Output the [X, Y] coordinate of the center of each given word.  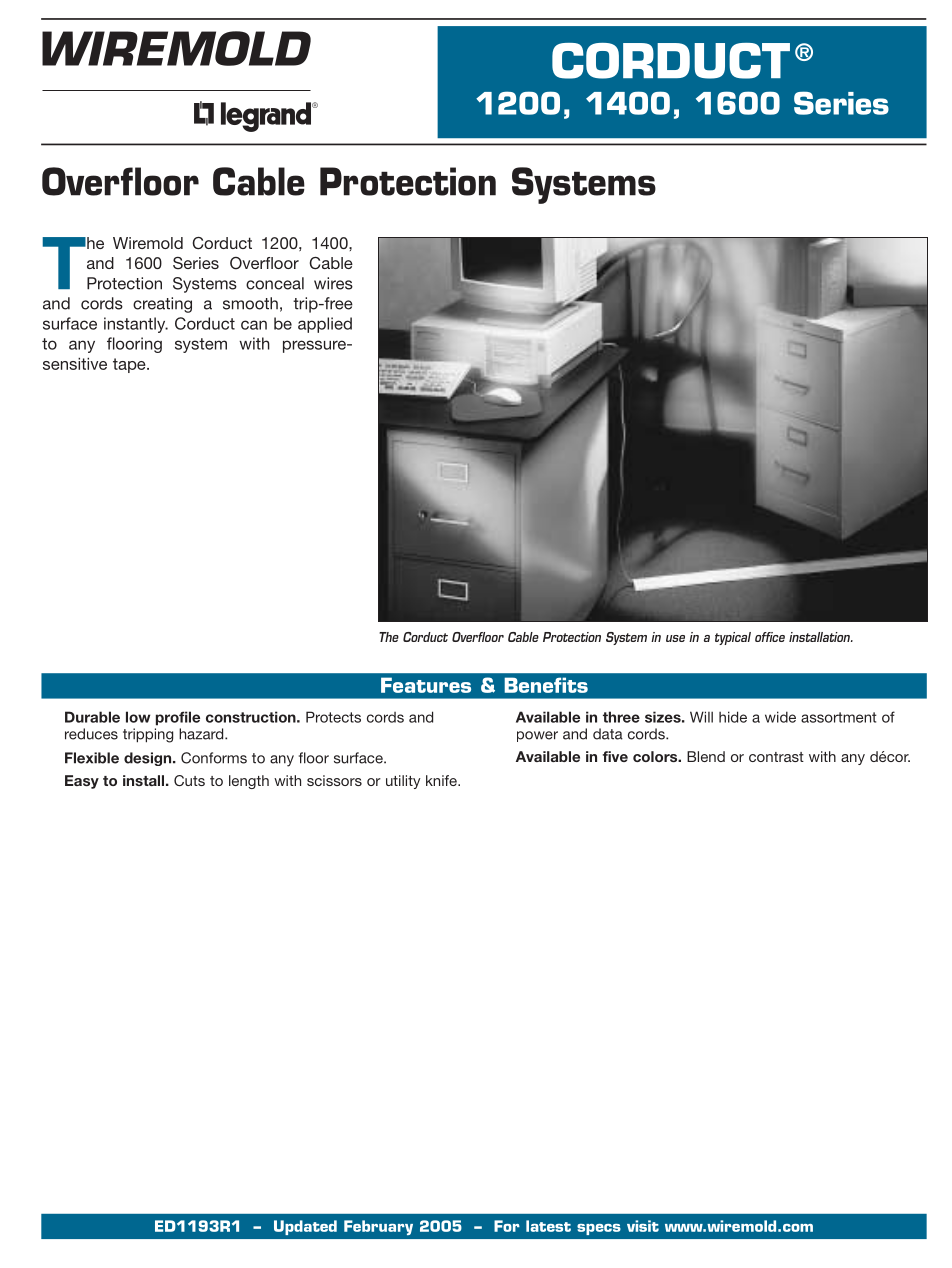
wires [333, 283]
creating [162, 305]
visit [643, 1226]
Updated [305, 1227]
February [378, 1227]
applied [325, 325]
